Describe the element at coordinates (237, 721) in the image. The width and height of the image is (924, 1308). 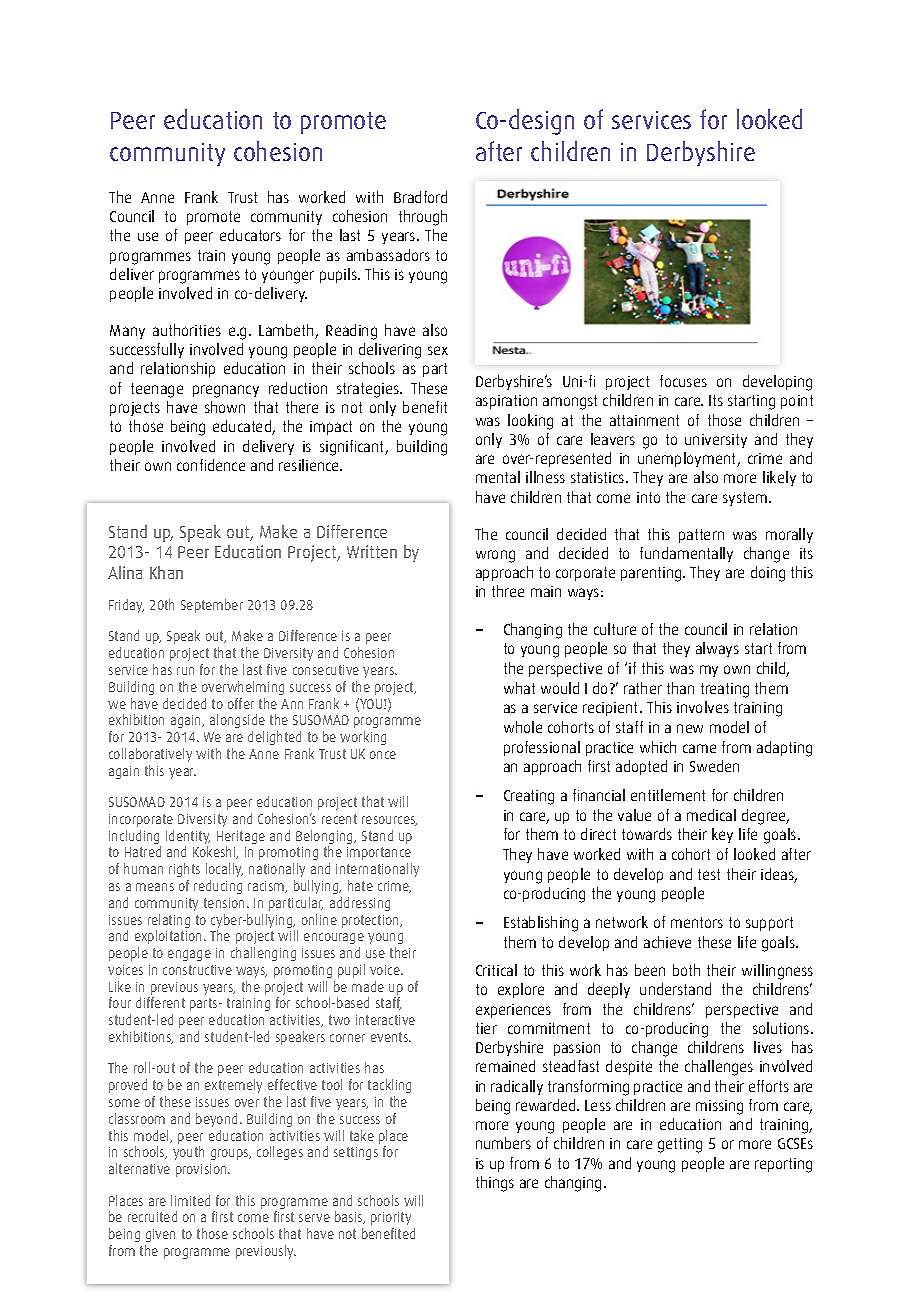
I see `alongside` at that location.
